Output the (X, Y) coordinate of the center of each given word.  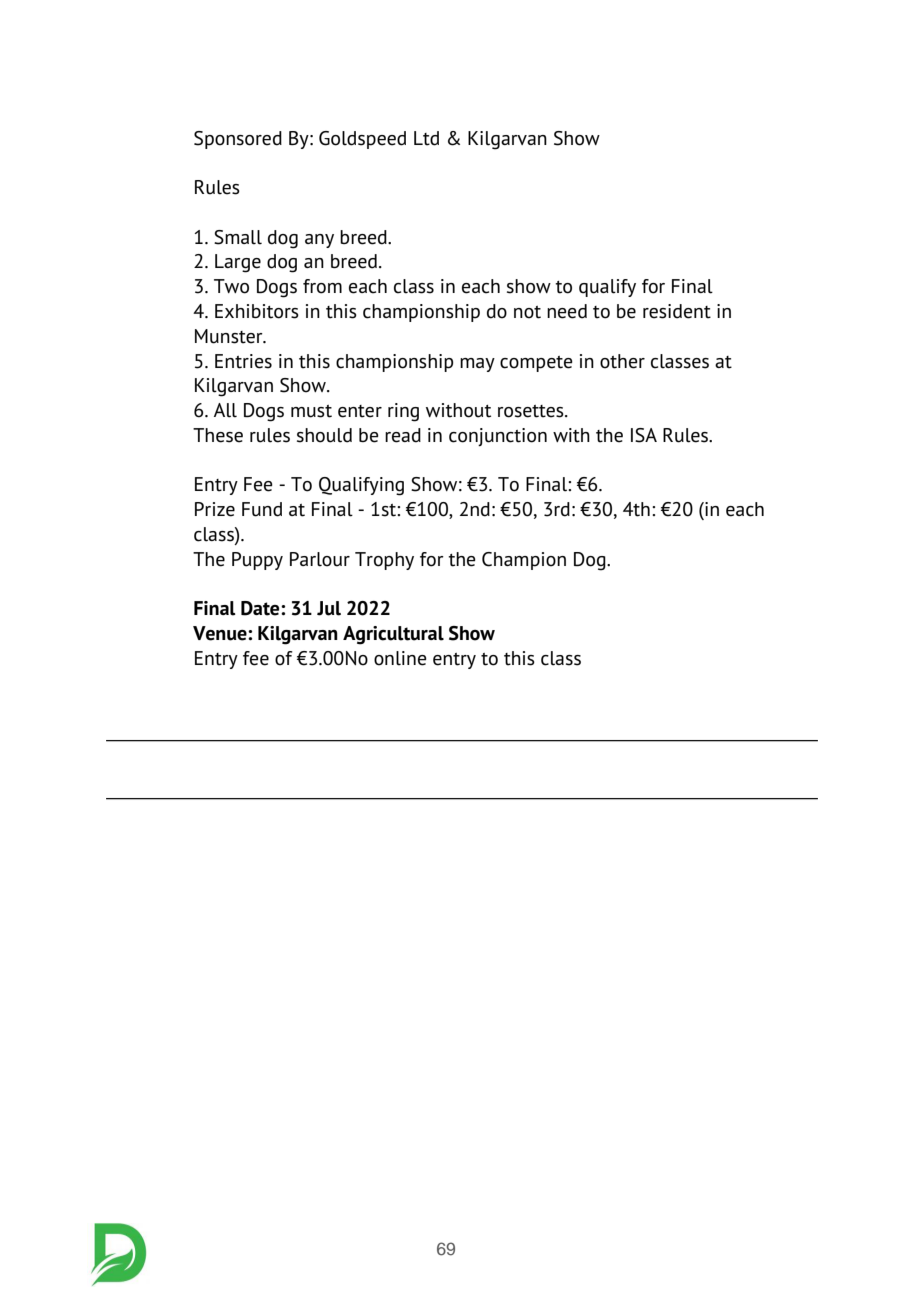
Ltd (426, 138)
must (311, 411)
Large (238, 263)
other (622, 361)
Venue (221, 633)
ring (403, 412)
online (400, 658)
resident (677, 311)
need (567, 311)
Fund (262, 509)
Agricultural (393, 635)
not (527, 312)
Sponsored (238, 140)
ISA (644, 435)
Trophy (384, 561)
